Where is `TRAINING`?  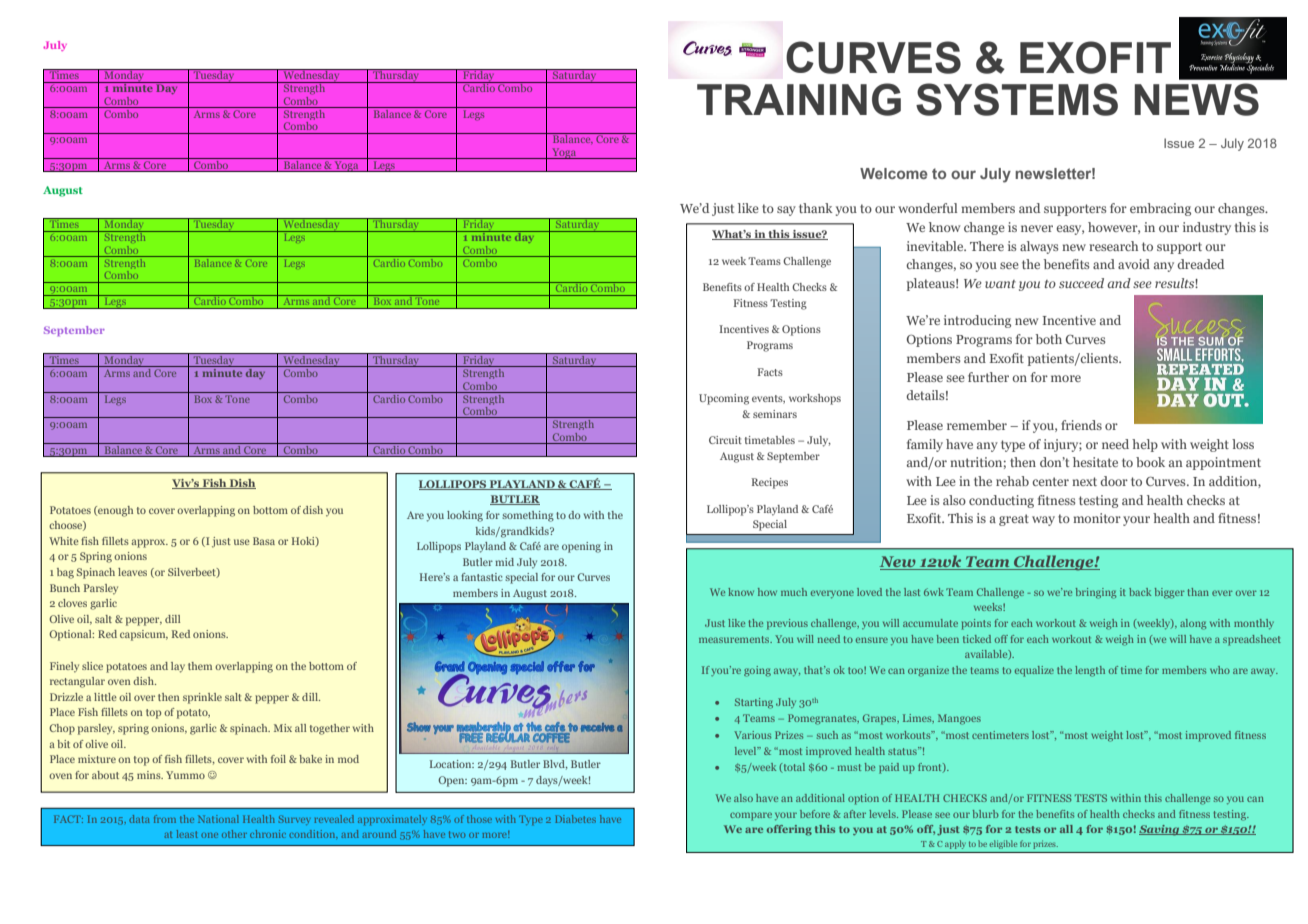 TRAINING is located at coordinates (799, 99).
